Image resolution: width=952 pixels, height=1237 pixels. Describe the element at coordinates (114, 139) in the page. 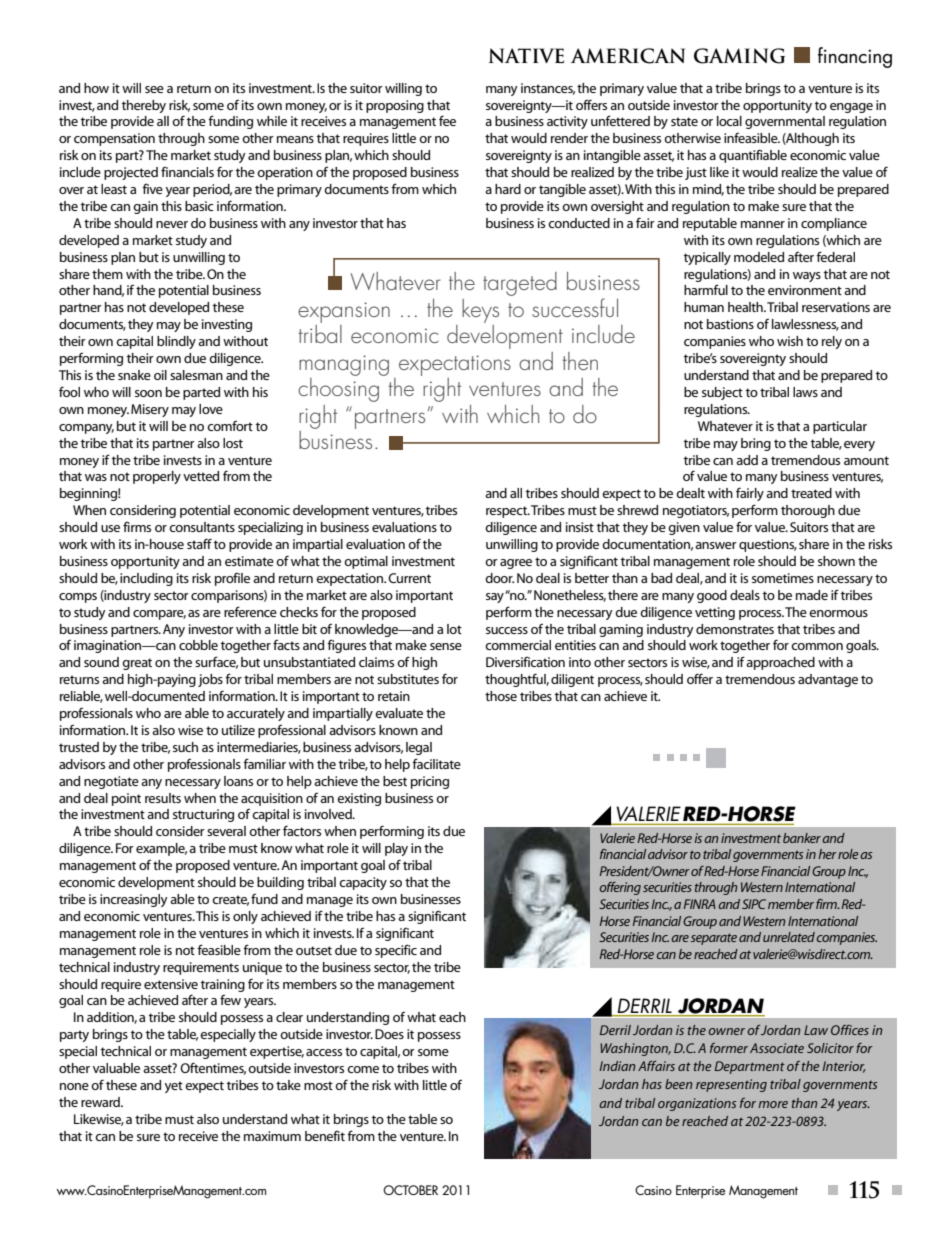

I see `compensation` at that location.
